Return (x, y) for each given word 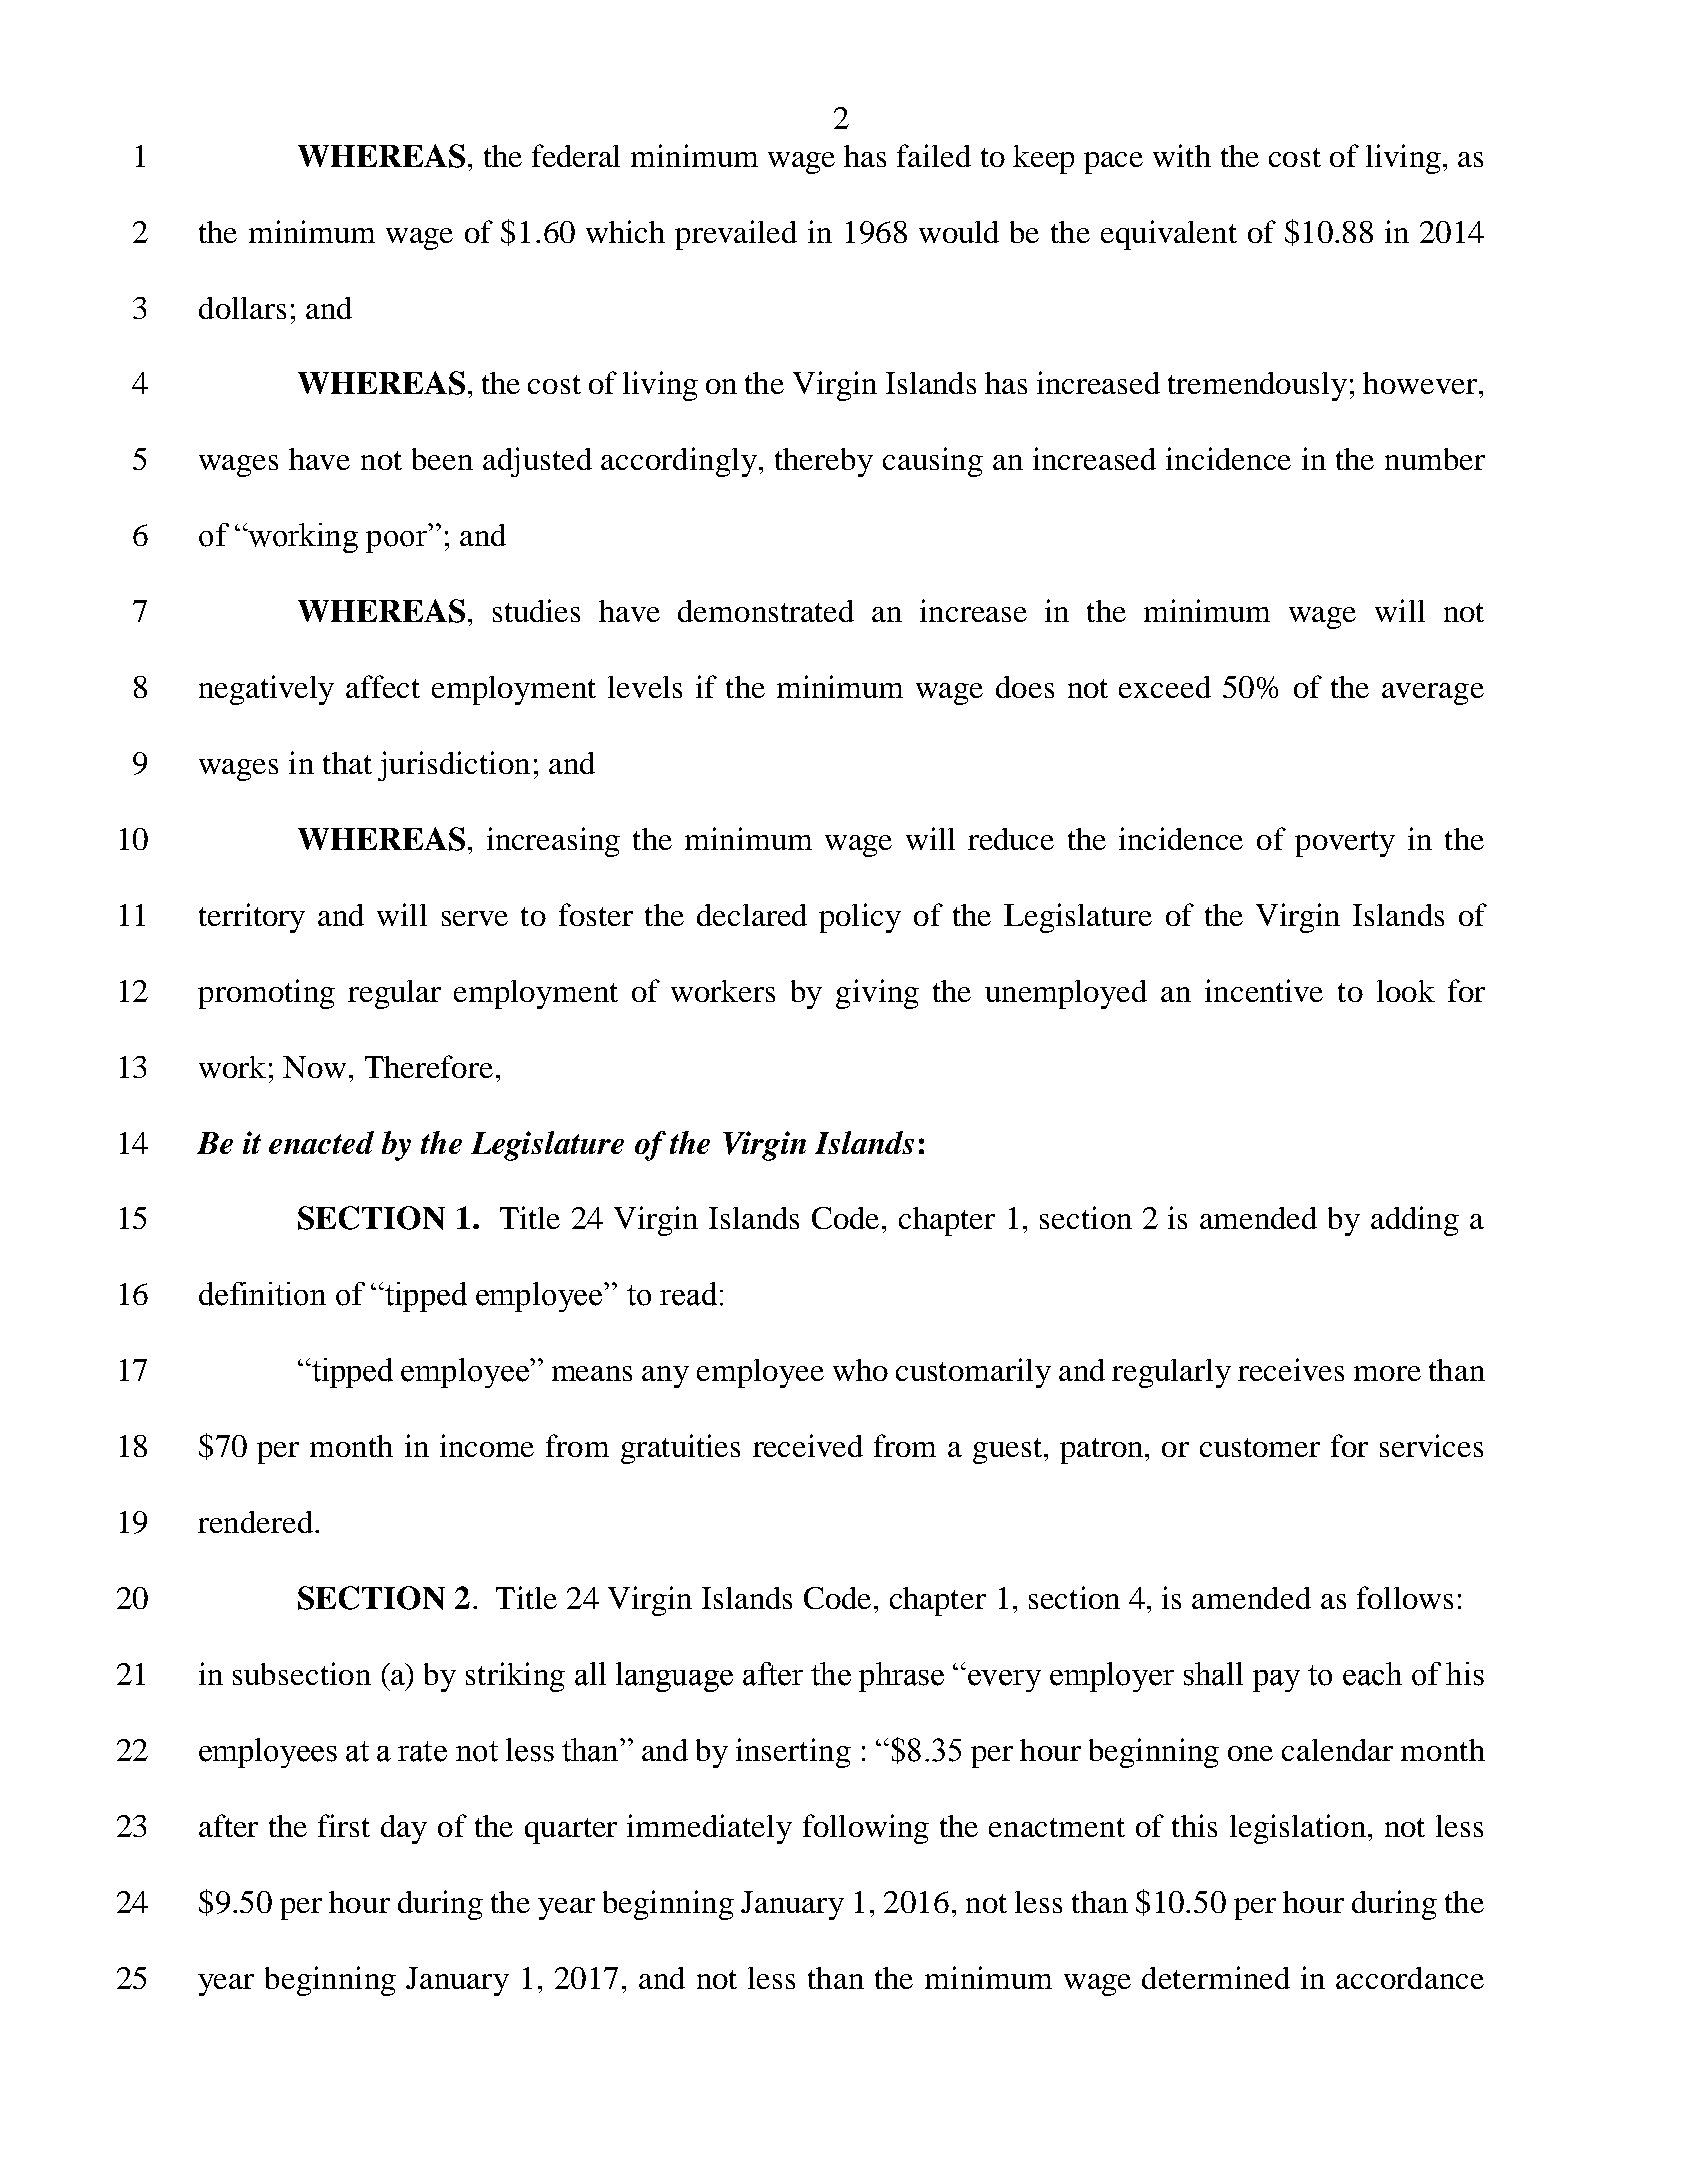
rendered (255, 1522)
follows (1405, 1597)
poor (396, 542)
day (404, 1829)
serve (475, 918)
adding (1415, 1221)
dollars (242, 308)
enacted (321, 1142)
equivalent (1169, 235)
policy (860, 918)
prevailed (736, 235)
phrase (901, 1677)
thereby (824, 462)
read (688, 1294)
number (1435, 459)
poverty (1345, 844)
